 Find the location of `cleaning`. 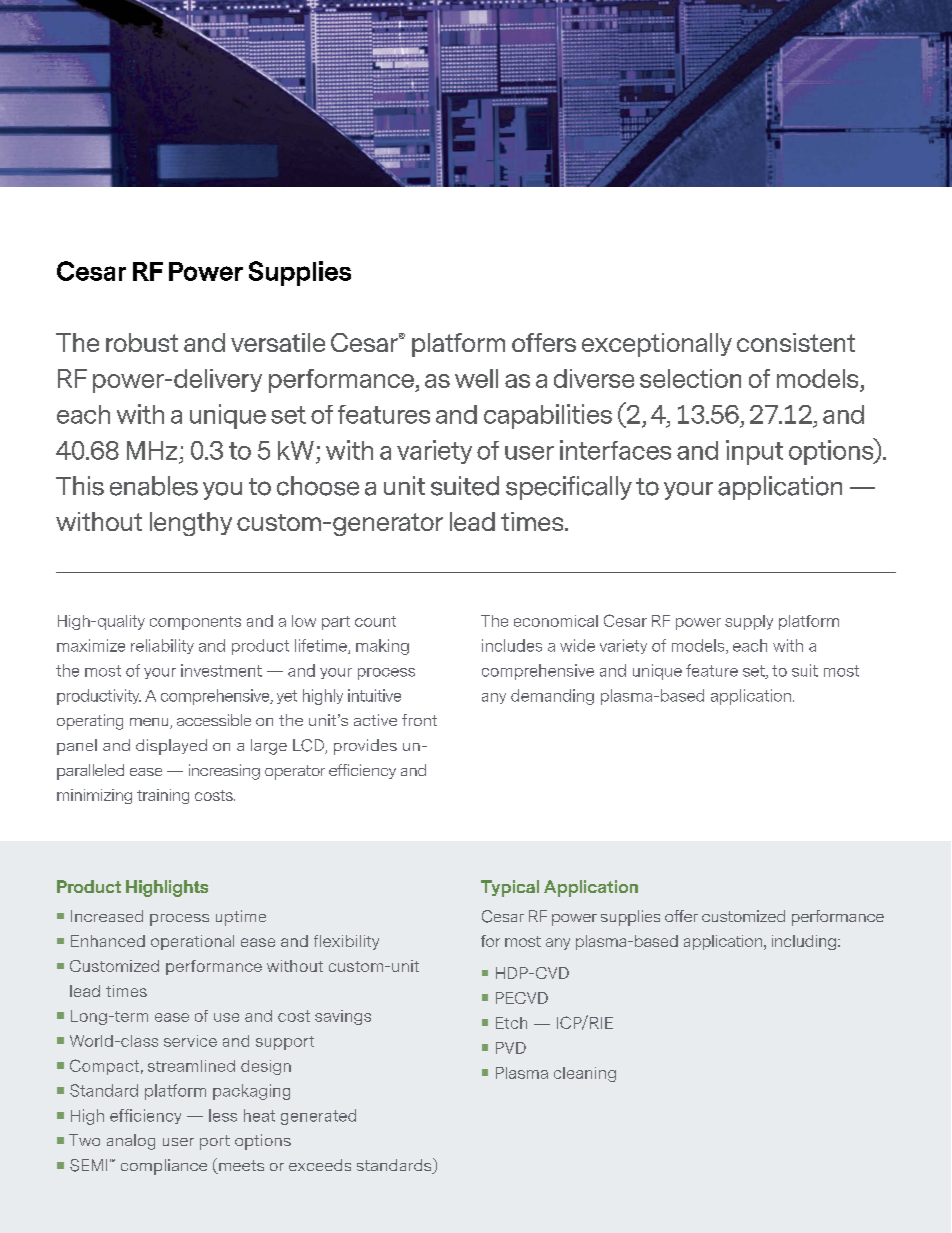

cleaning is located at coordinates (585, 1074).
